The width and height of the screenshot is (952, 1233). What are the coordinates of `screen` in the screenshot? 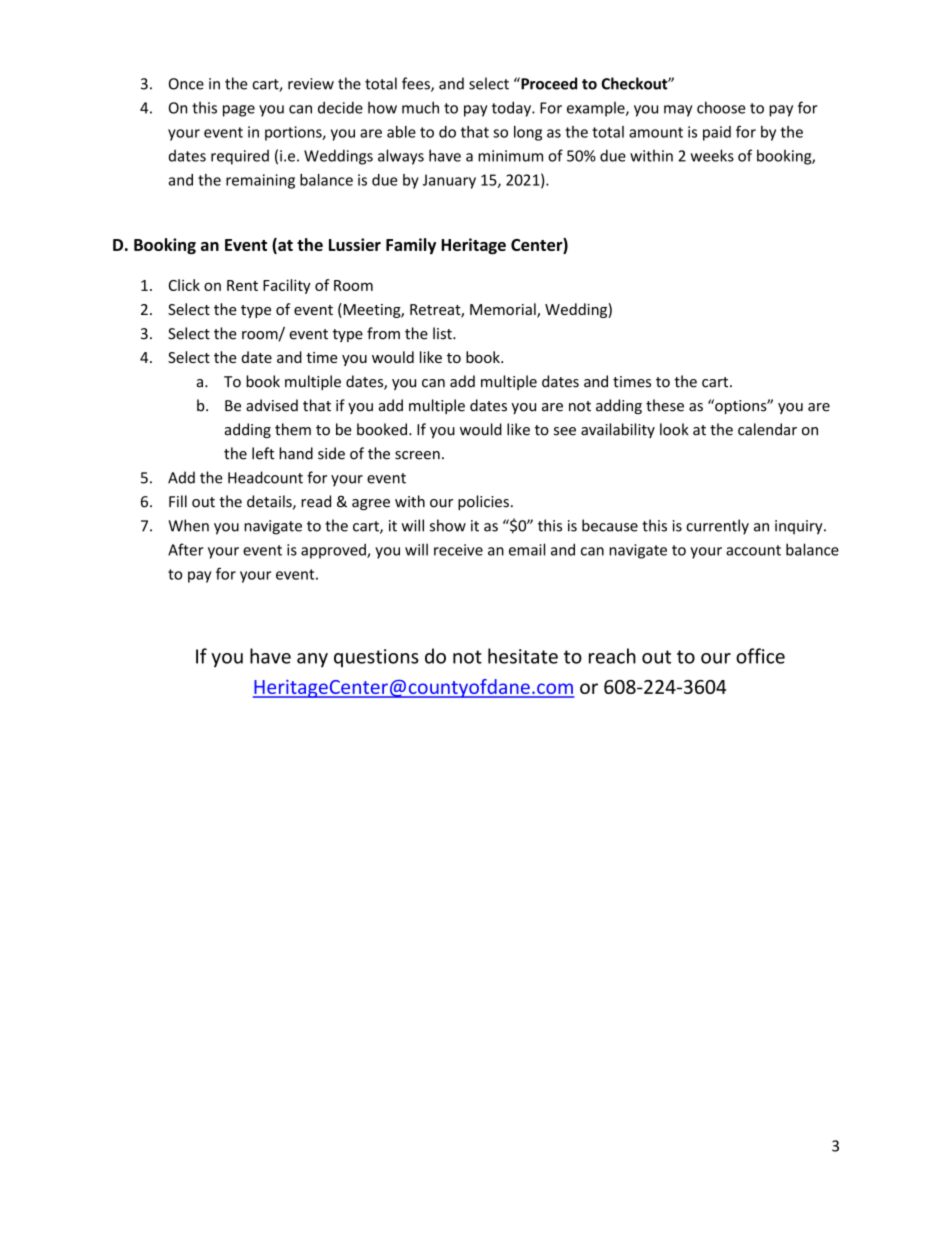 It's located at (417, 455).
